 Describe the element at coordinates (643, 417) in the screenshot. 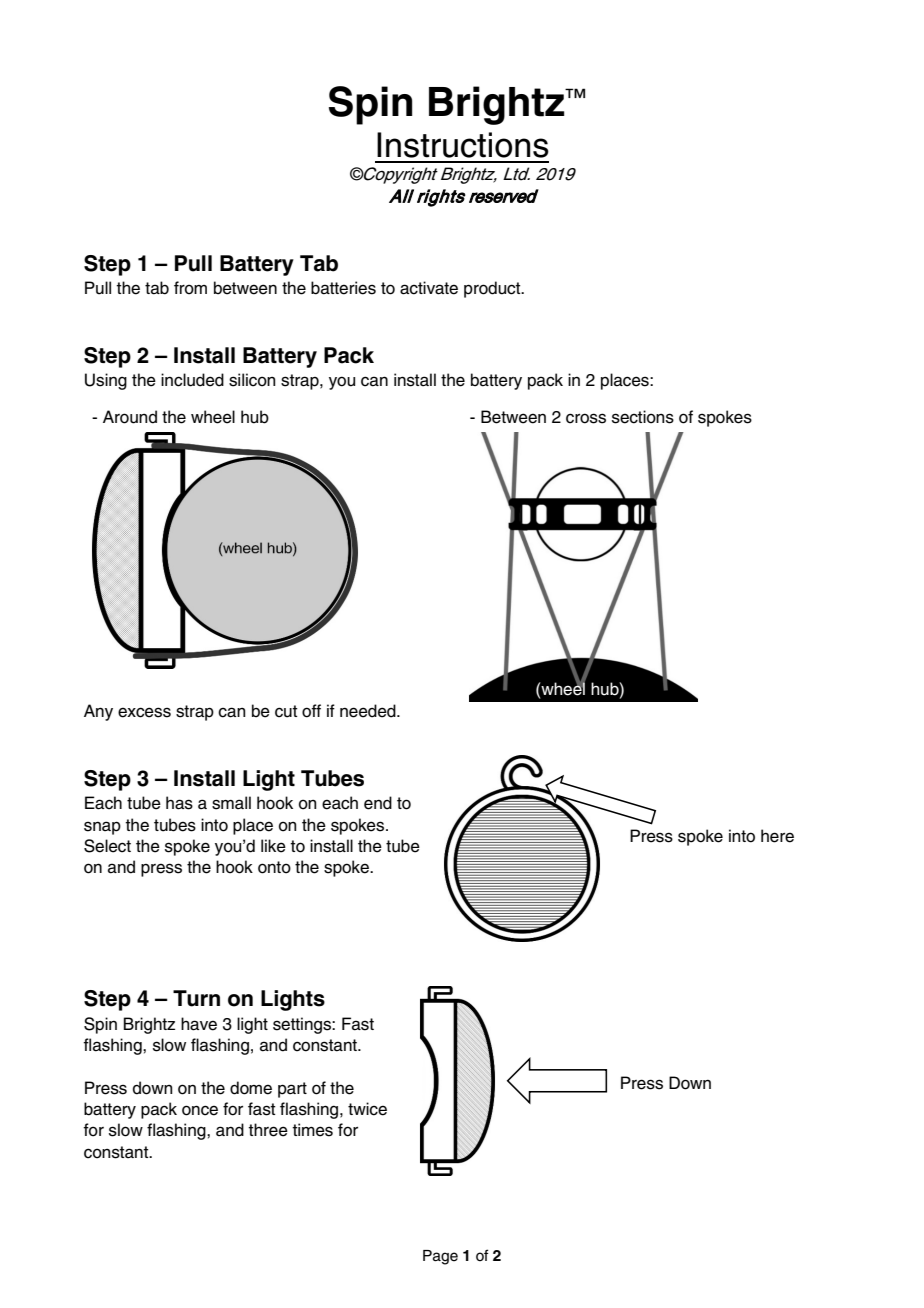

I see `sections` at that location.
